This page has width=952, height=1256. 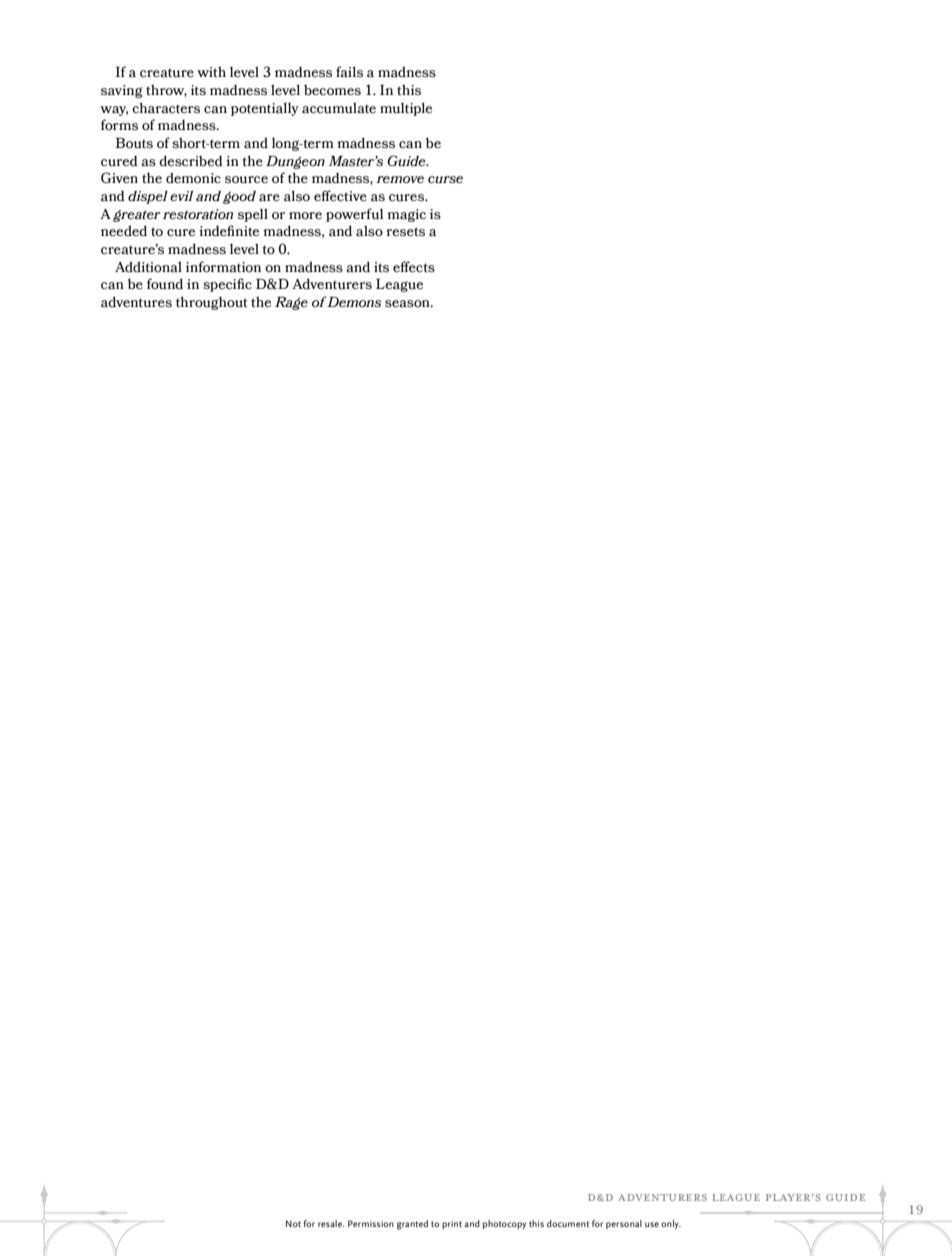 I want to click on effects, so click(x=414, y=267).
